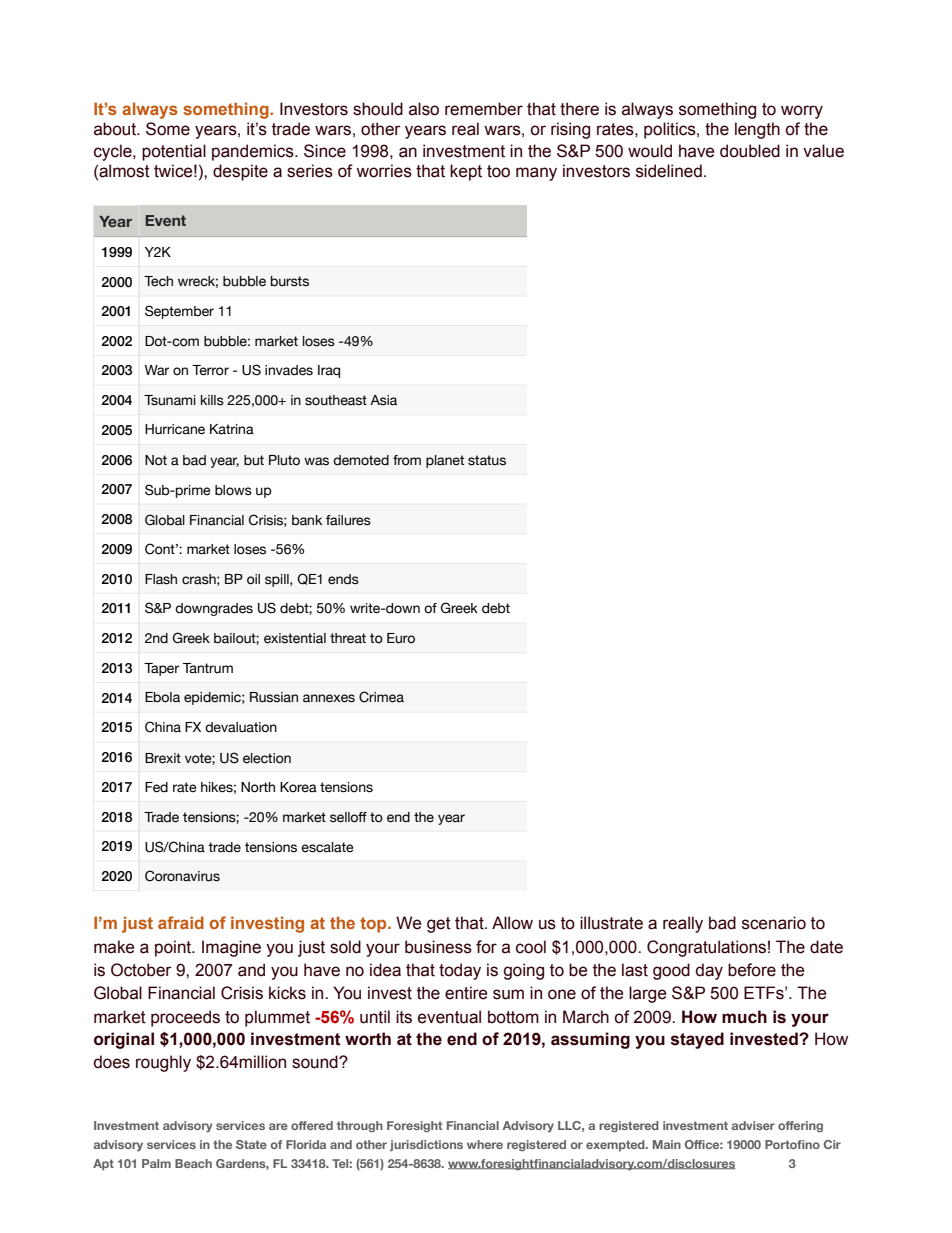 This screenshot has height=1233, width=952. What do you see at coordinates (193, 1163) in the screenshot?
I see `Beach` at bounding box center [193, 1163].
